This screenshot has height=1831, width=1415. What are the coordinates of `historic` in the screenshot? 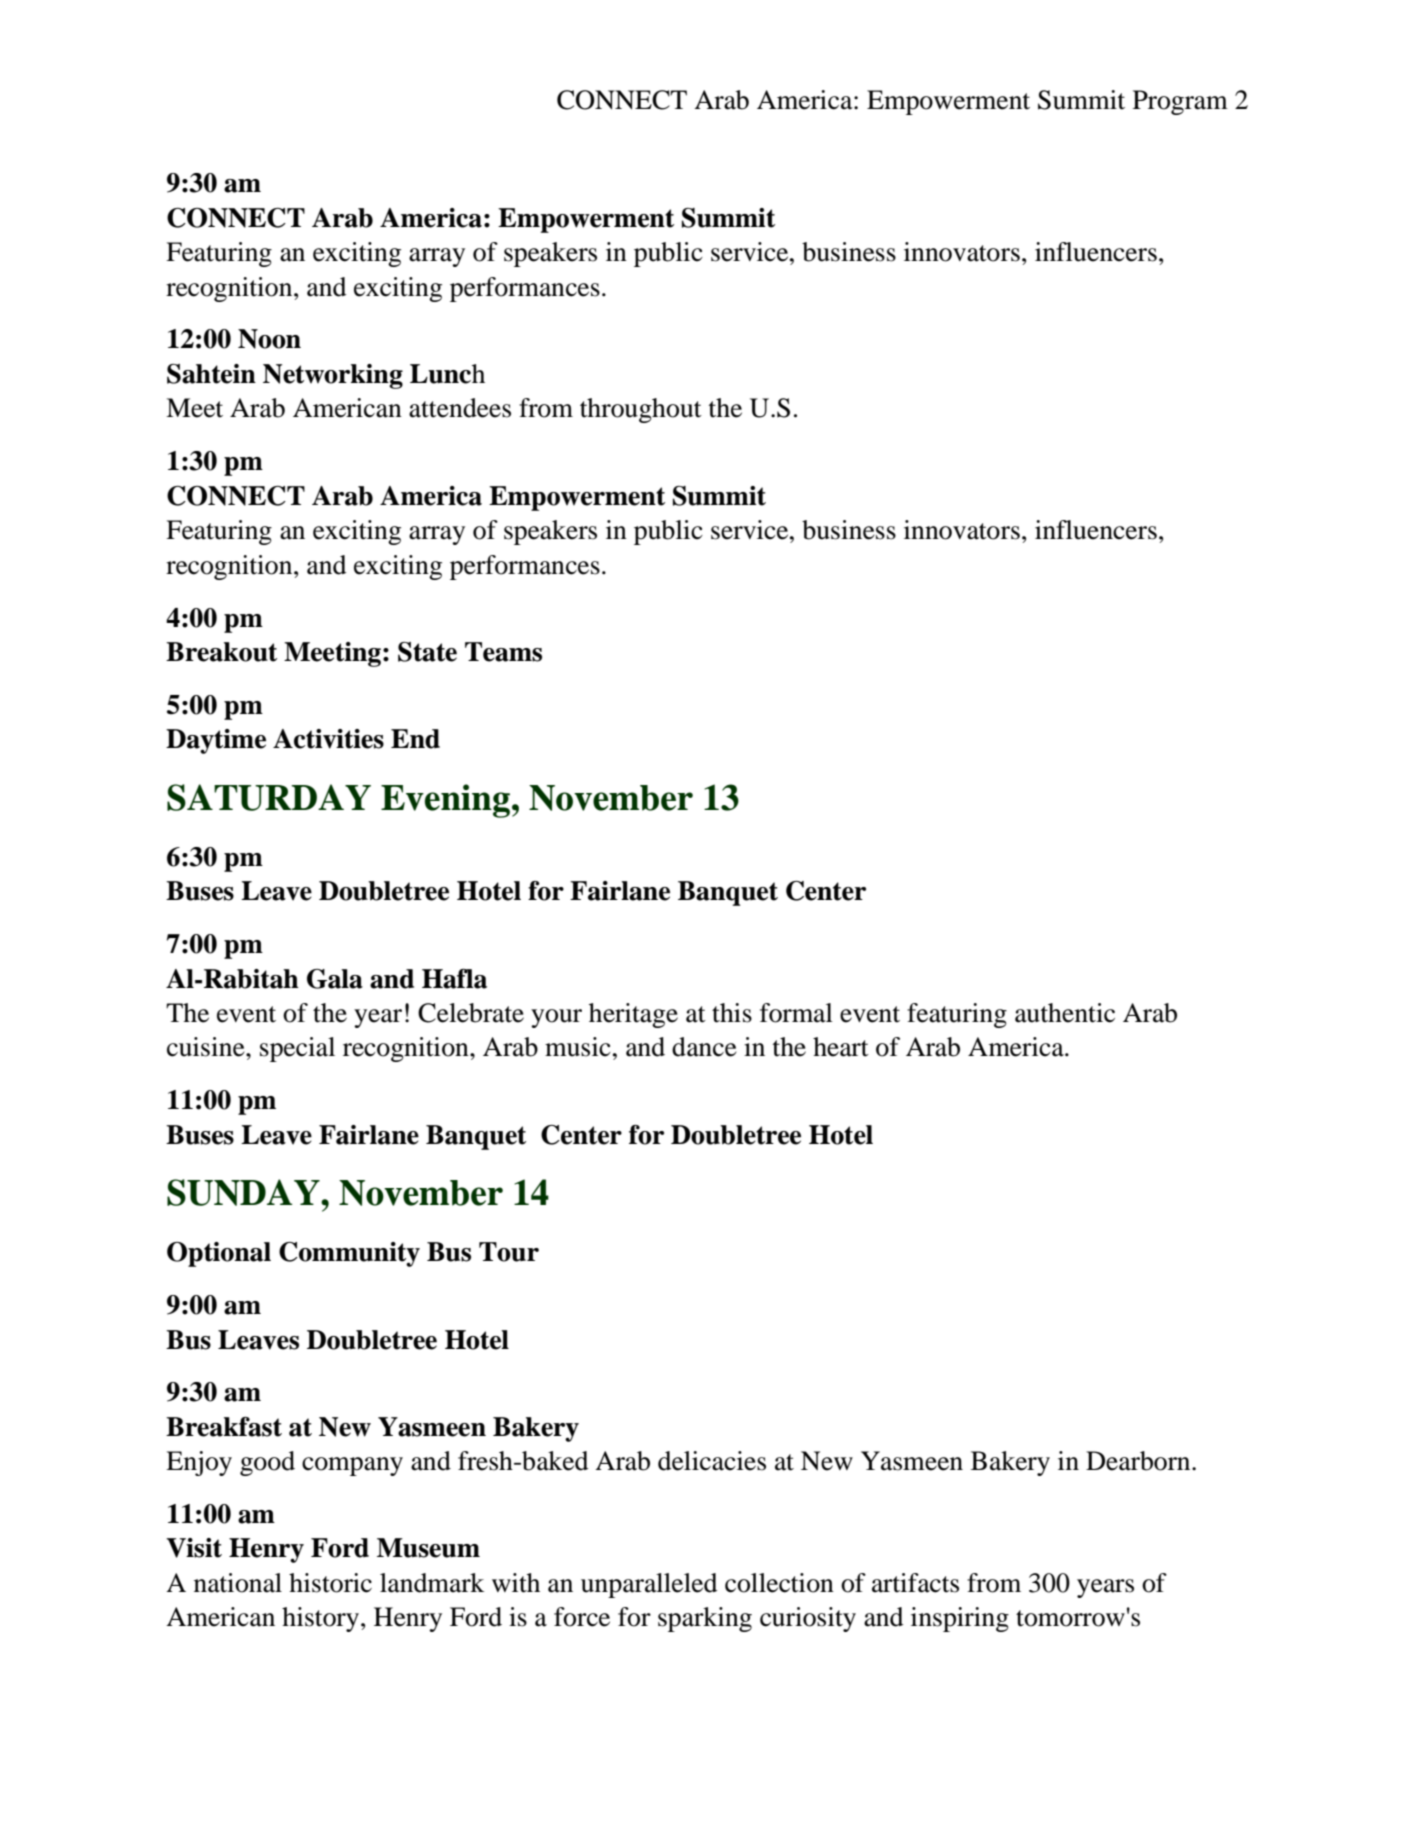 It's located at (330, 1583).
